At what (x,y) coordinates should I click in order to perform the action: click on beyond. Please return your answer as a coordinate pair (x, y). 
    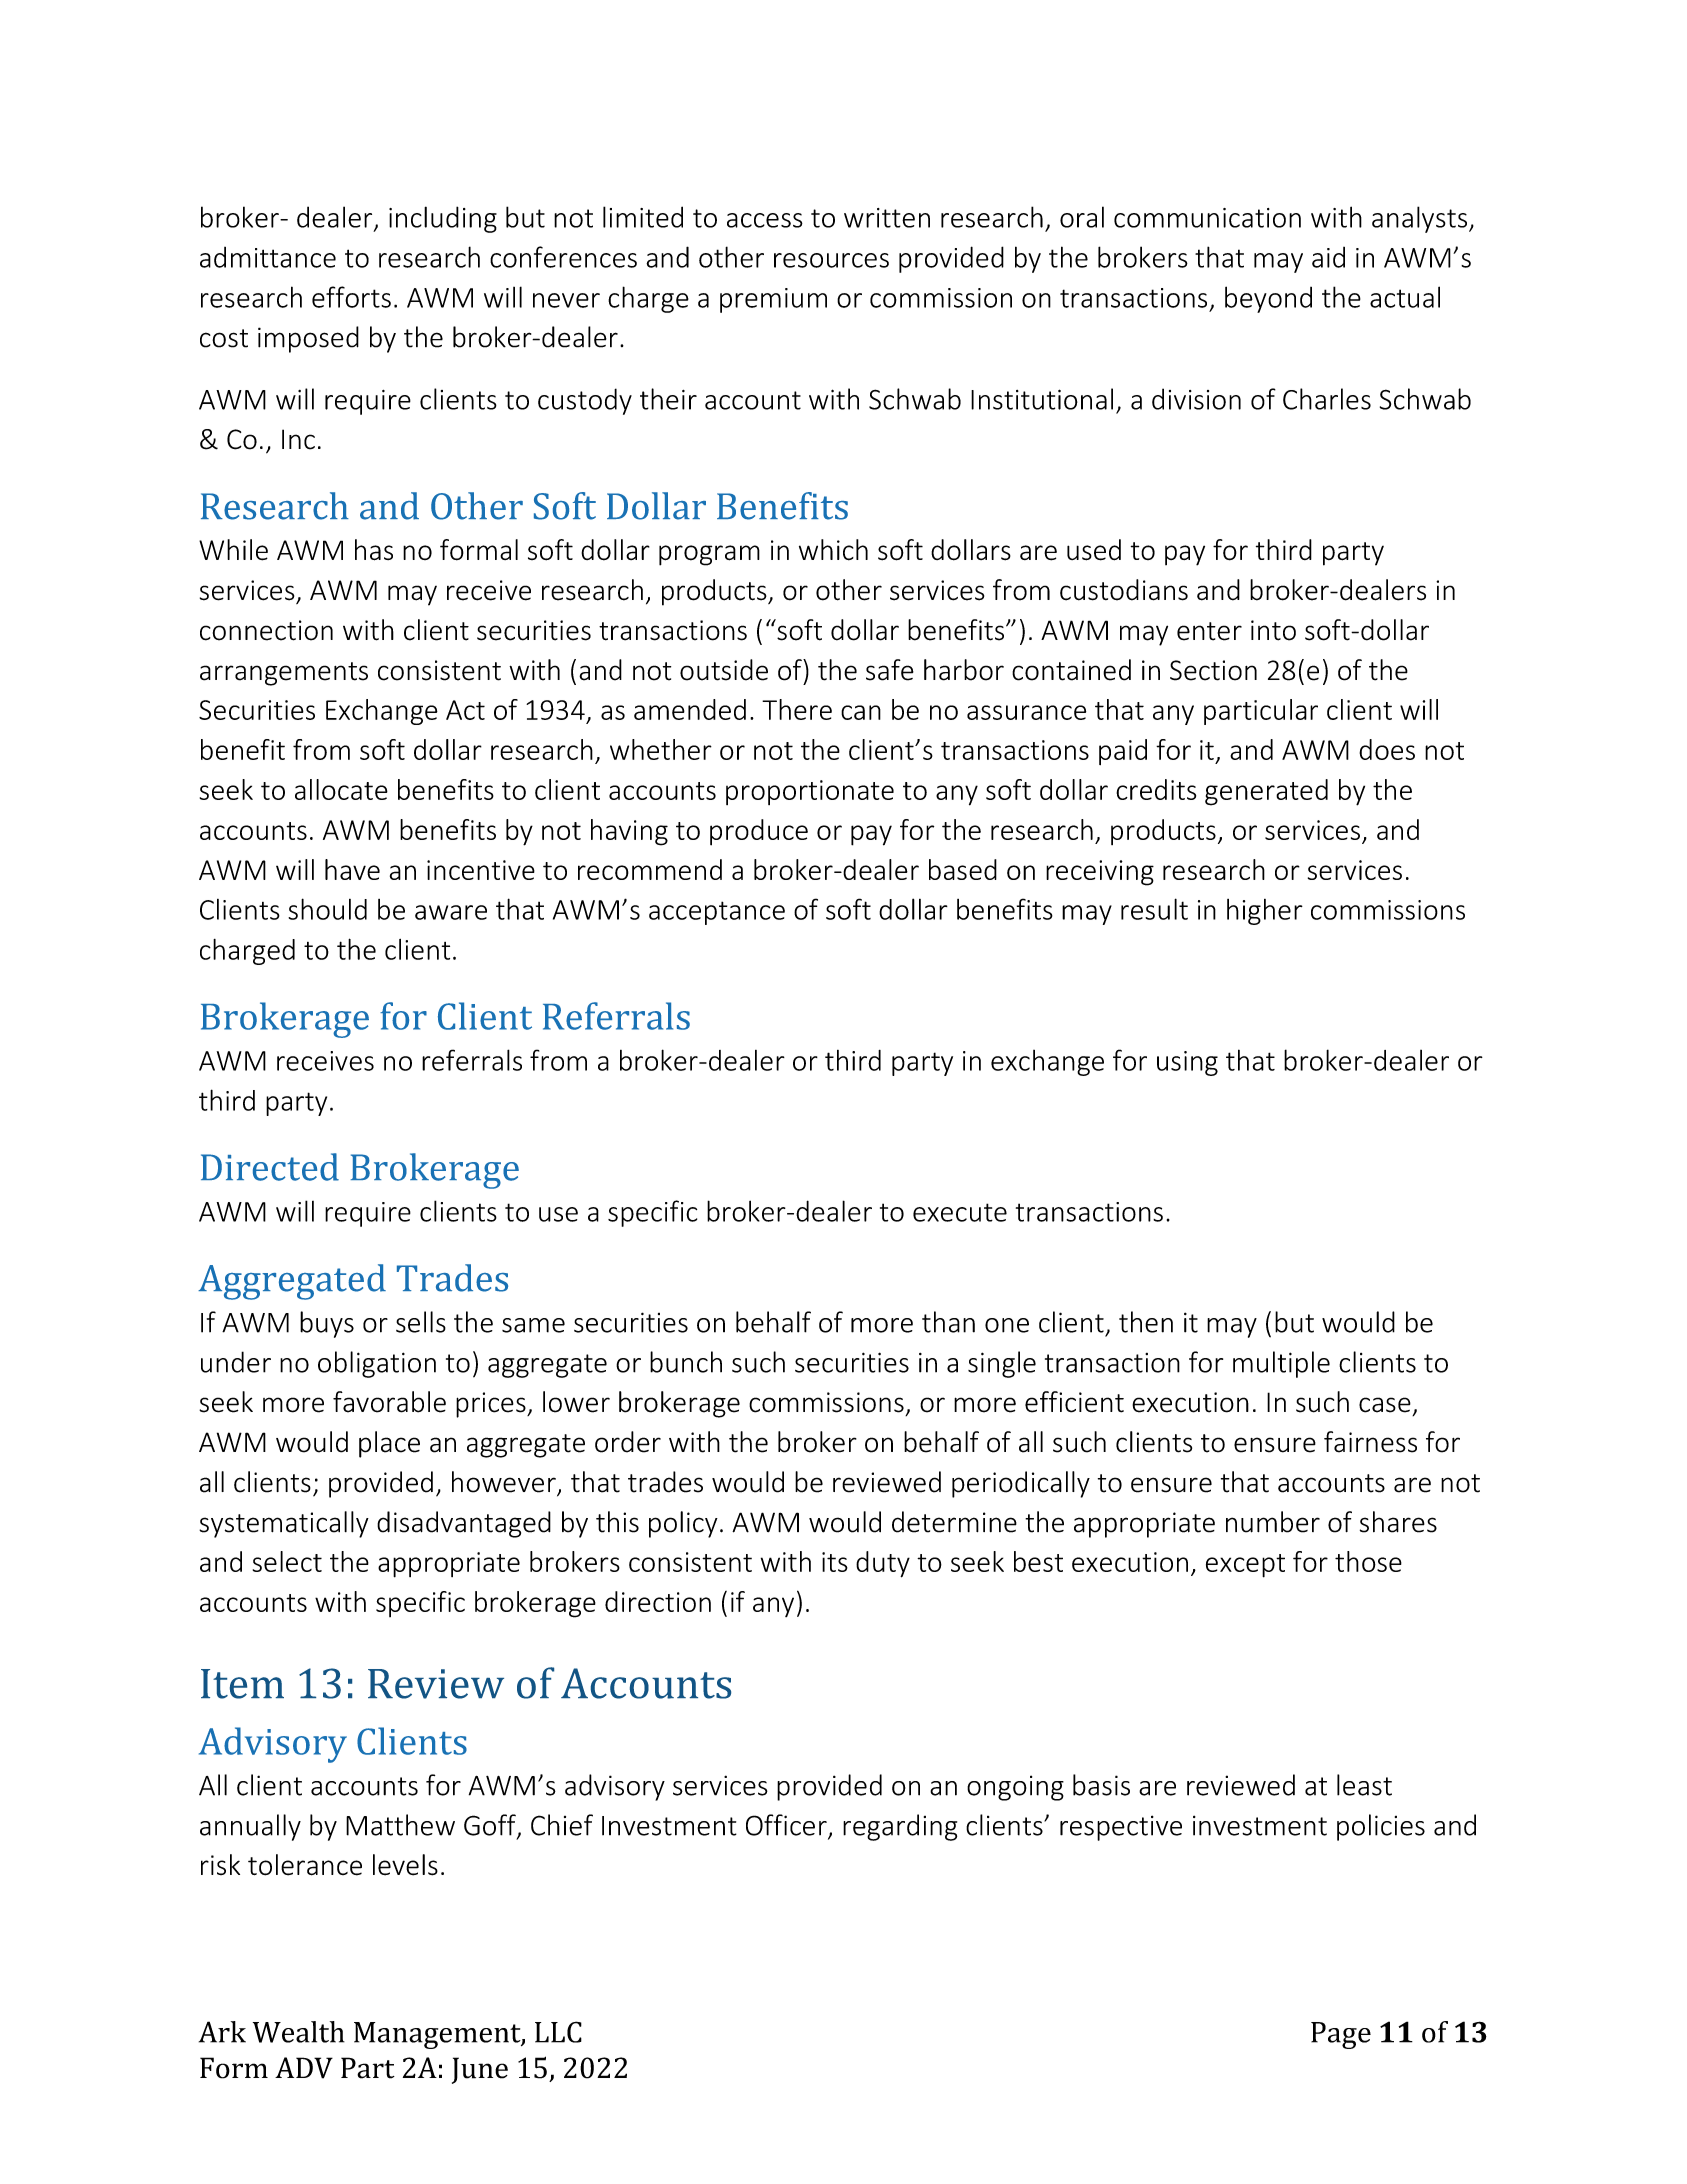
    Looking at the image, I should click on (1268, 299).
